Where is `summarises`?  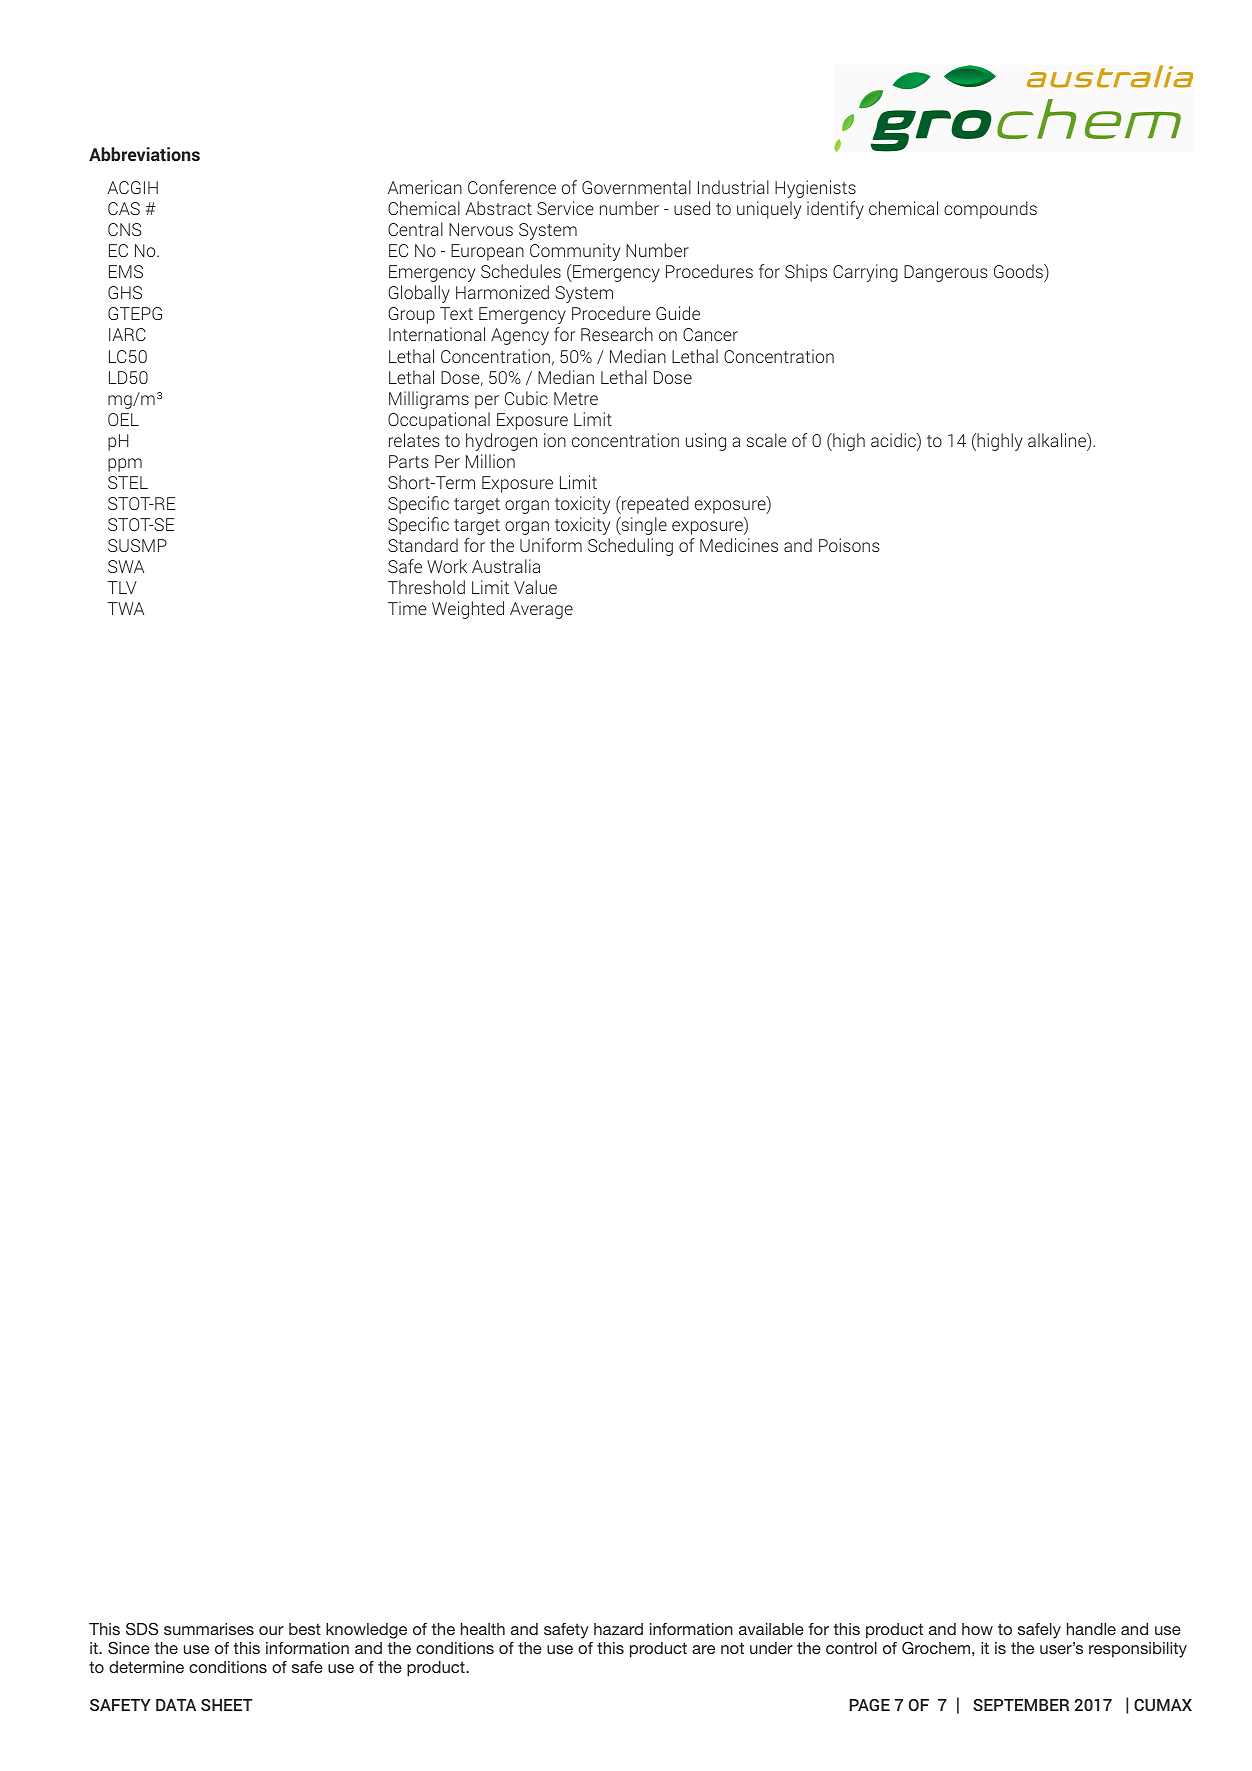 summarises is located at coordinates (209, 1629).
